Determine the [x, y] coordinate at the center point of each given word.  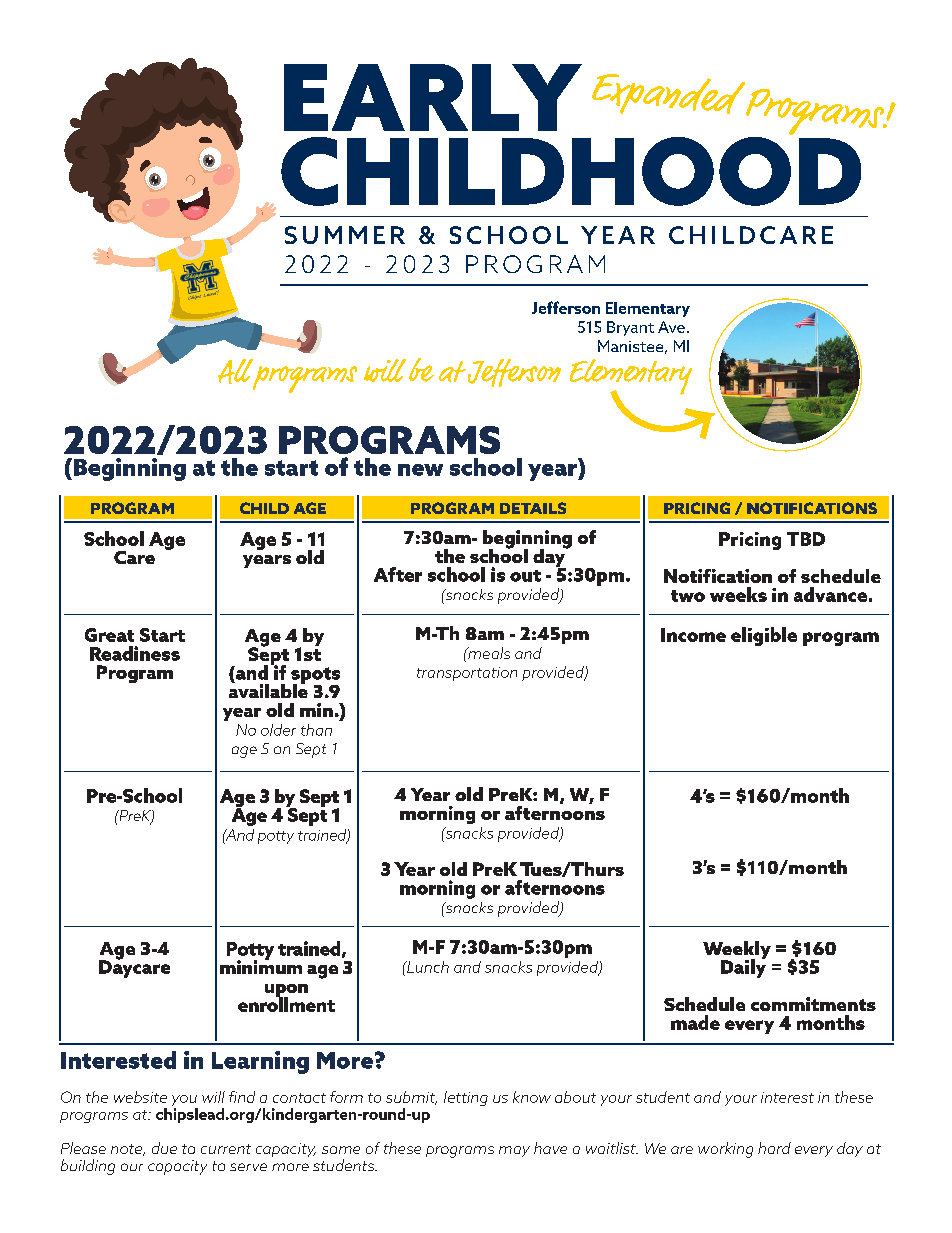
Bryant [630, 328]
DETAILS [533, 508]
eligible [764, 636]
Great [109, 635]
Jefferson [566, 307]
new [420, 470]
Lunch [427, 967]
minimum [261, 966]
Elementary [648, 309]
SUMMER [345, 235]
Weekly [737, 951]
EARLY [433, 97]
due [164, 1148]
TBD [806, 539]
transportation [467, 674]
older [278, 730]
